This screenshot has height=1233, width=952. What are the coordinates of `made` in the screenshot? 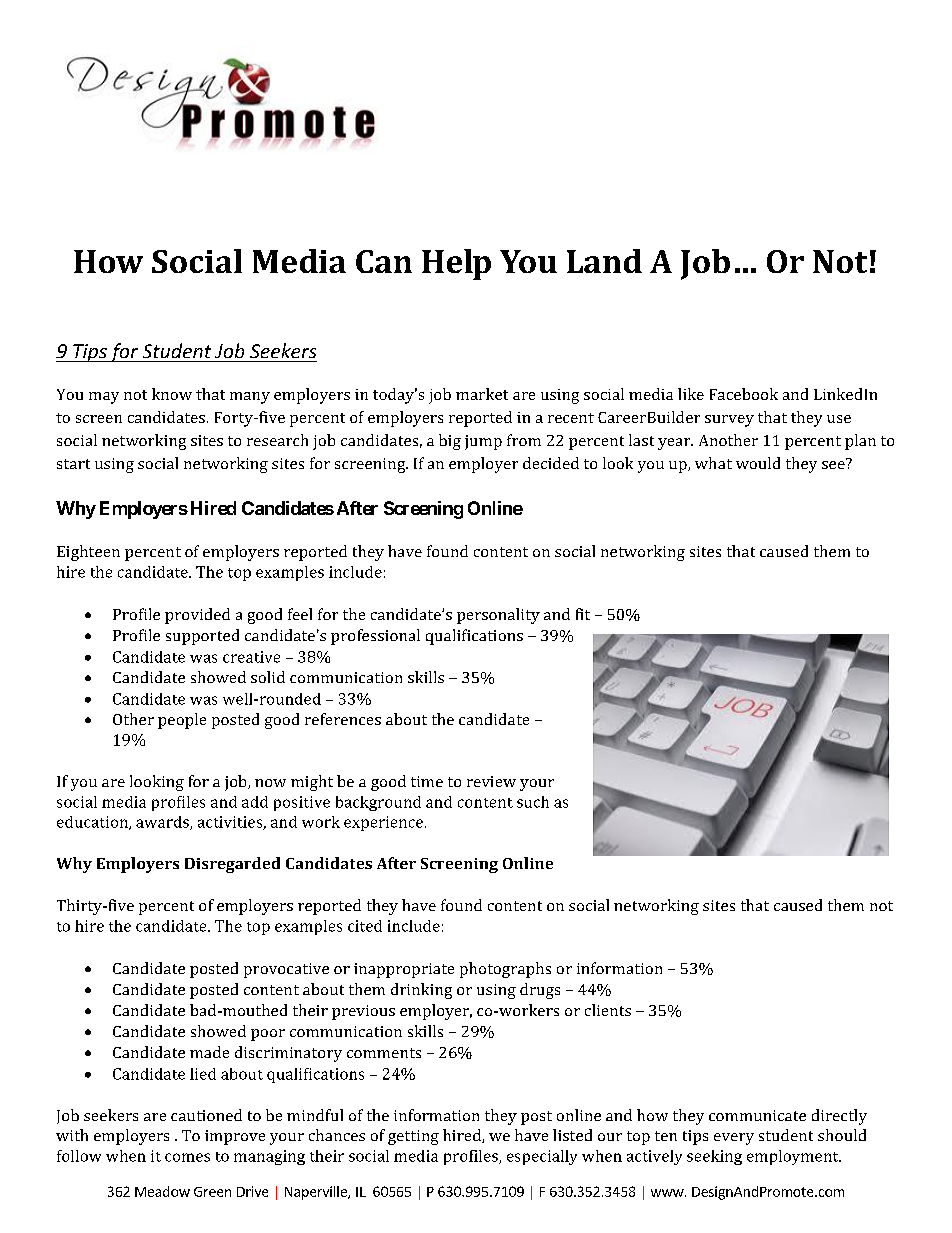 It's located at (209, 1052).
